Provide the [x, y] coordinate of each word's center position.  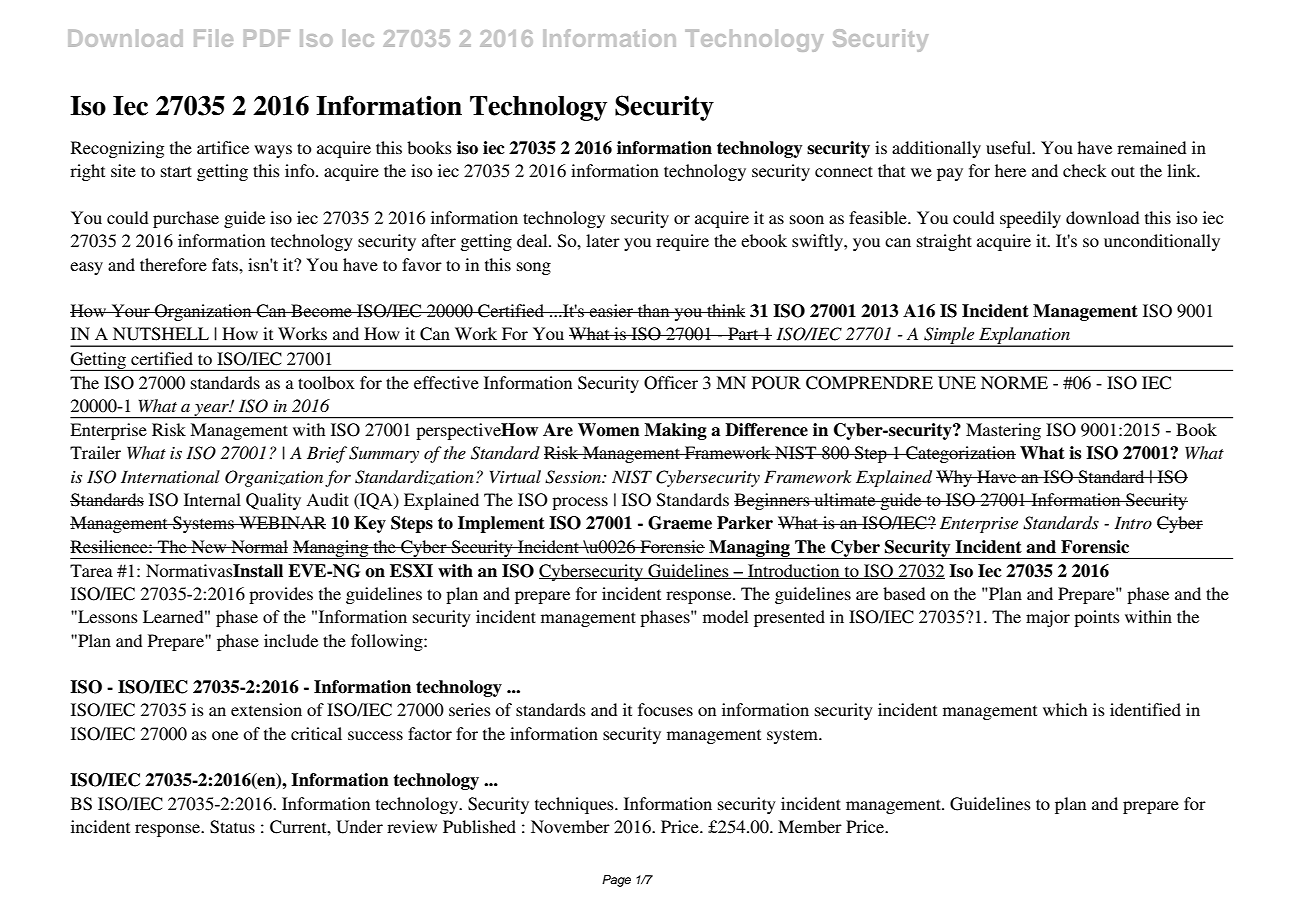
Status [232, 827]
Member [810, 826]
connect [844, 171]
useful [1010, 147]
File [213, 38]
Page [616, 881]
